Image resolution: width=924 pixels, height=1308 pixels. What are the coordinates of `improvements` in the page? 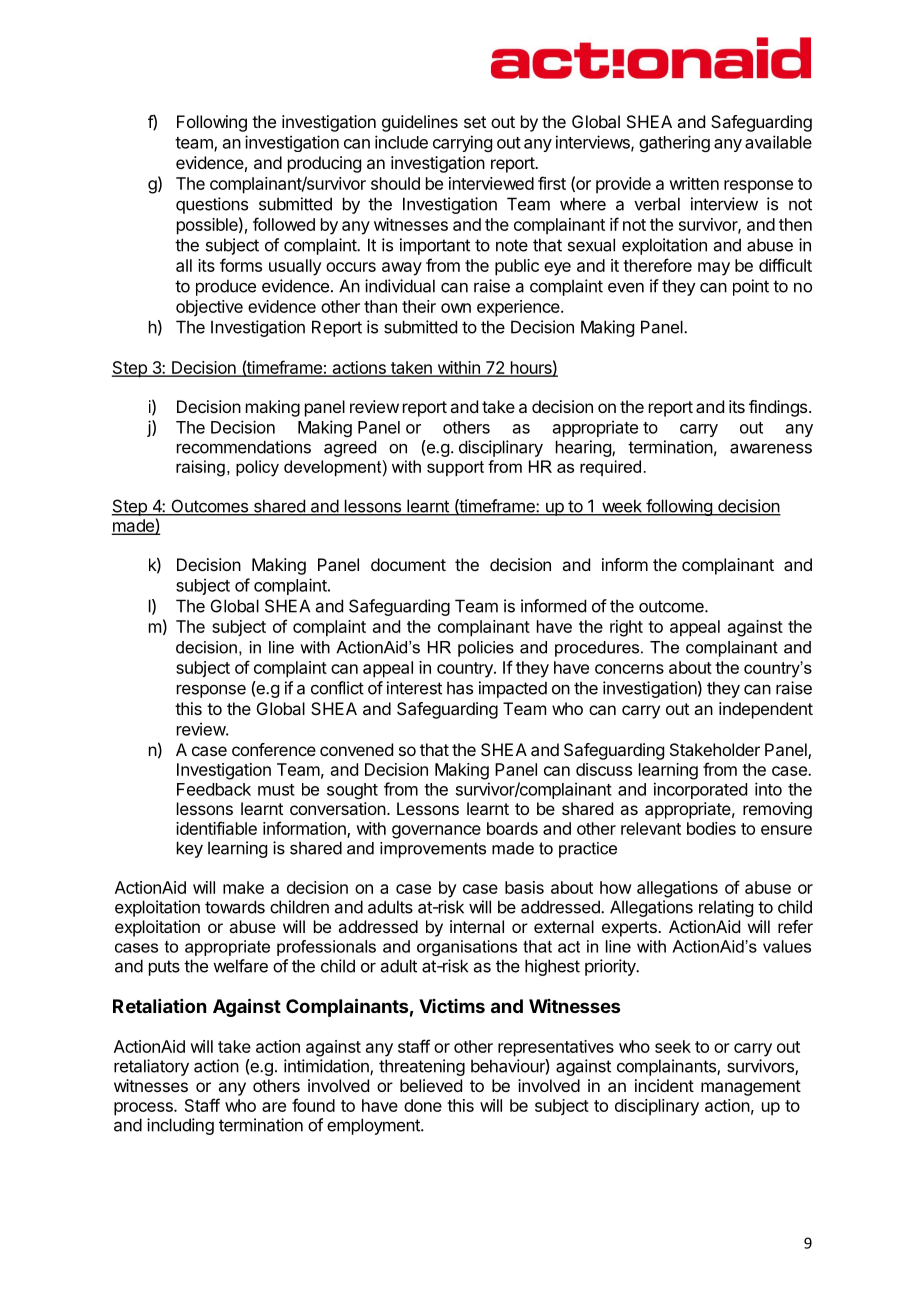 It's located at (433, 850).
